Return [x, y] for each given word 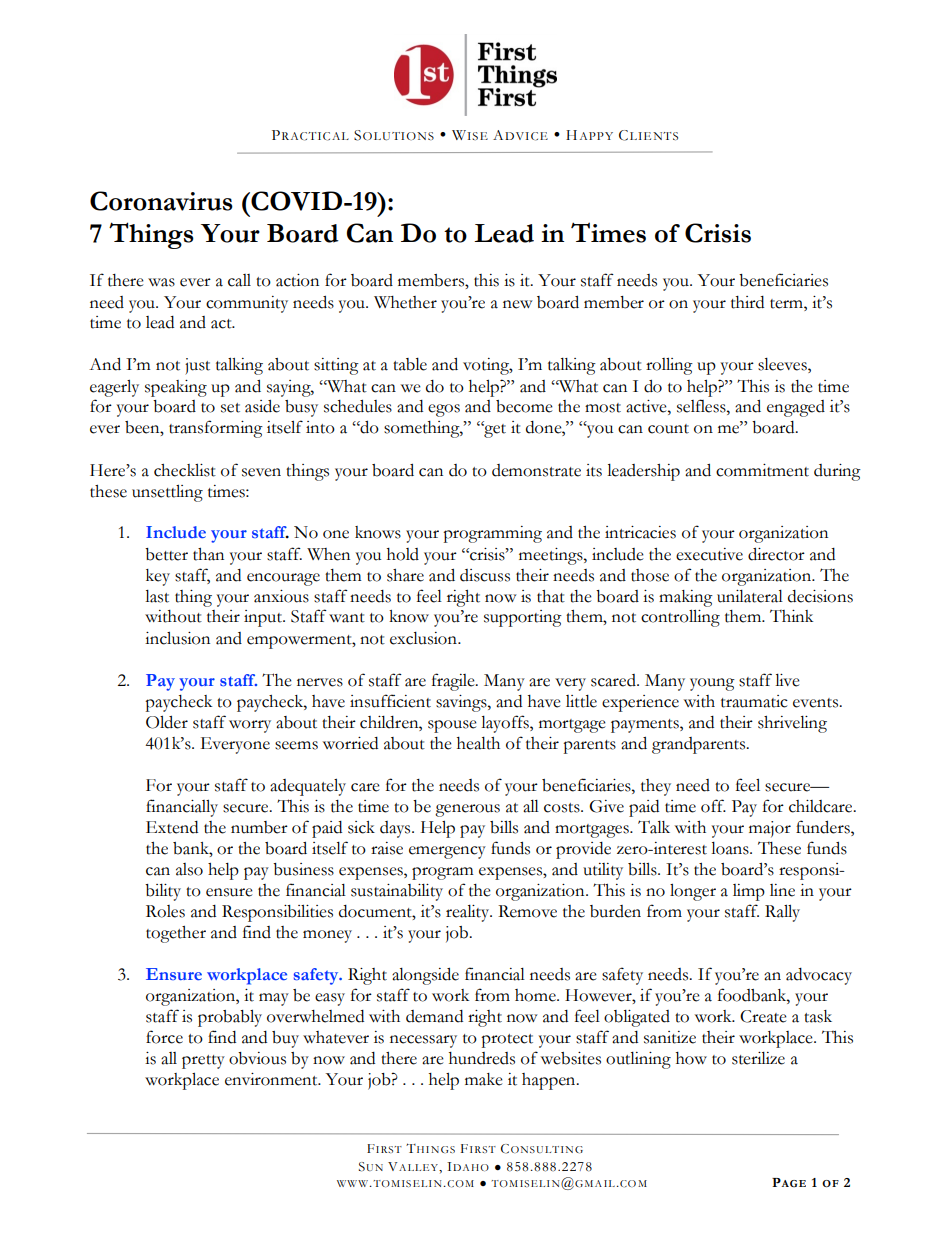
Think [791, 616]
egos [444, 410]
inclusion [177, 638]
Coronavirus [161, 201]
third [747, 302]
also [189, 869]
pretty [203, 1062]
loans [731, 848]
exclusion [424, 638]
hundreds [482, 1058]
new [518, 304]
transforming [216, 429]
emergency [447, 852]
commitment [762, 470]
